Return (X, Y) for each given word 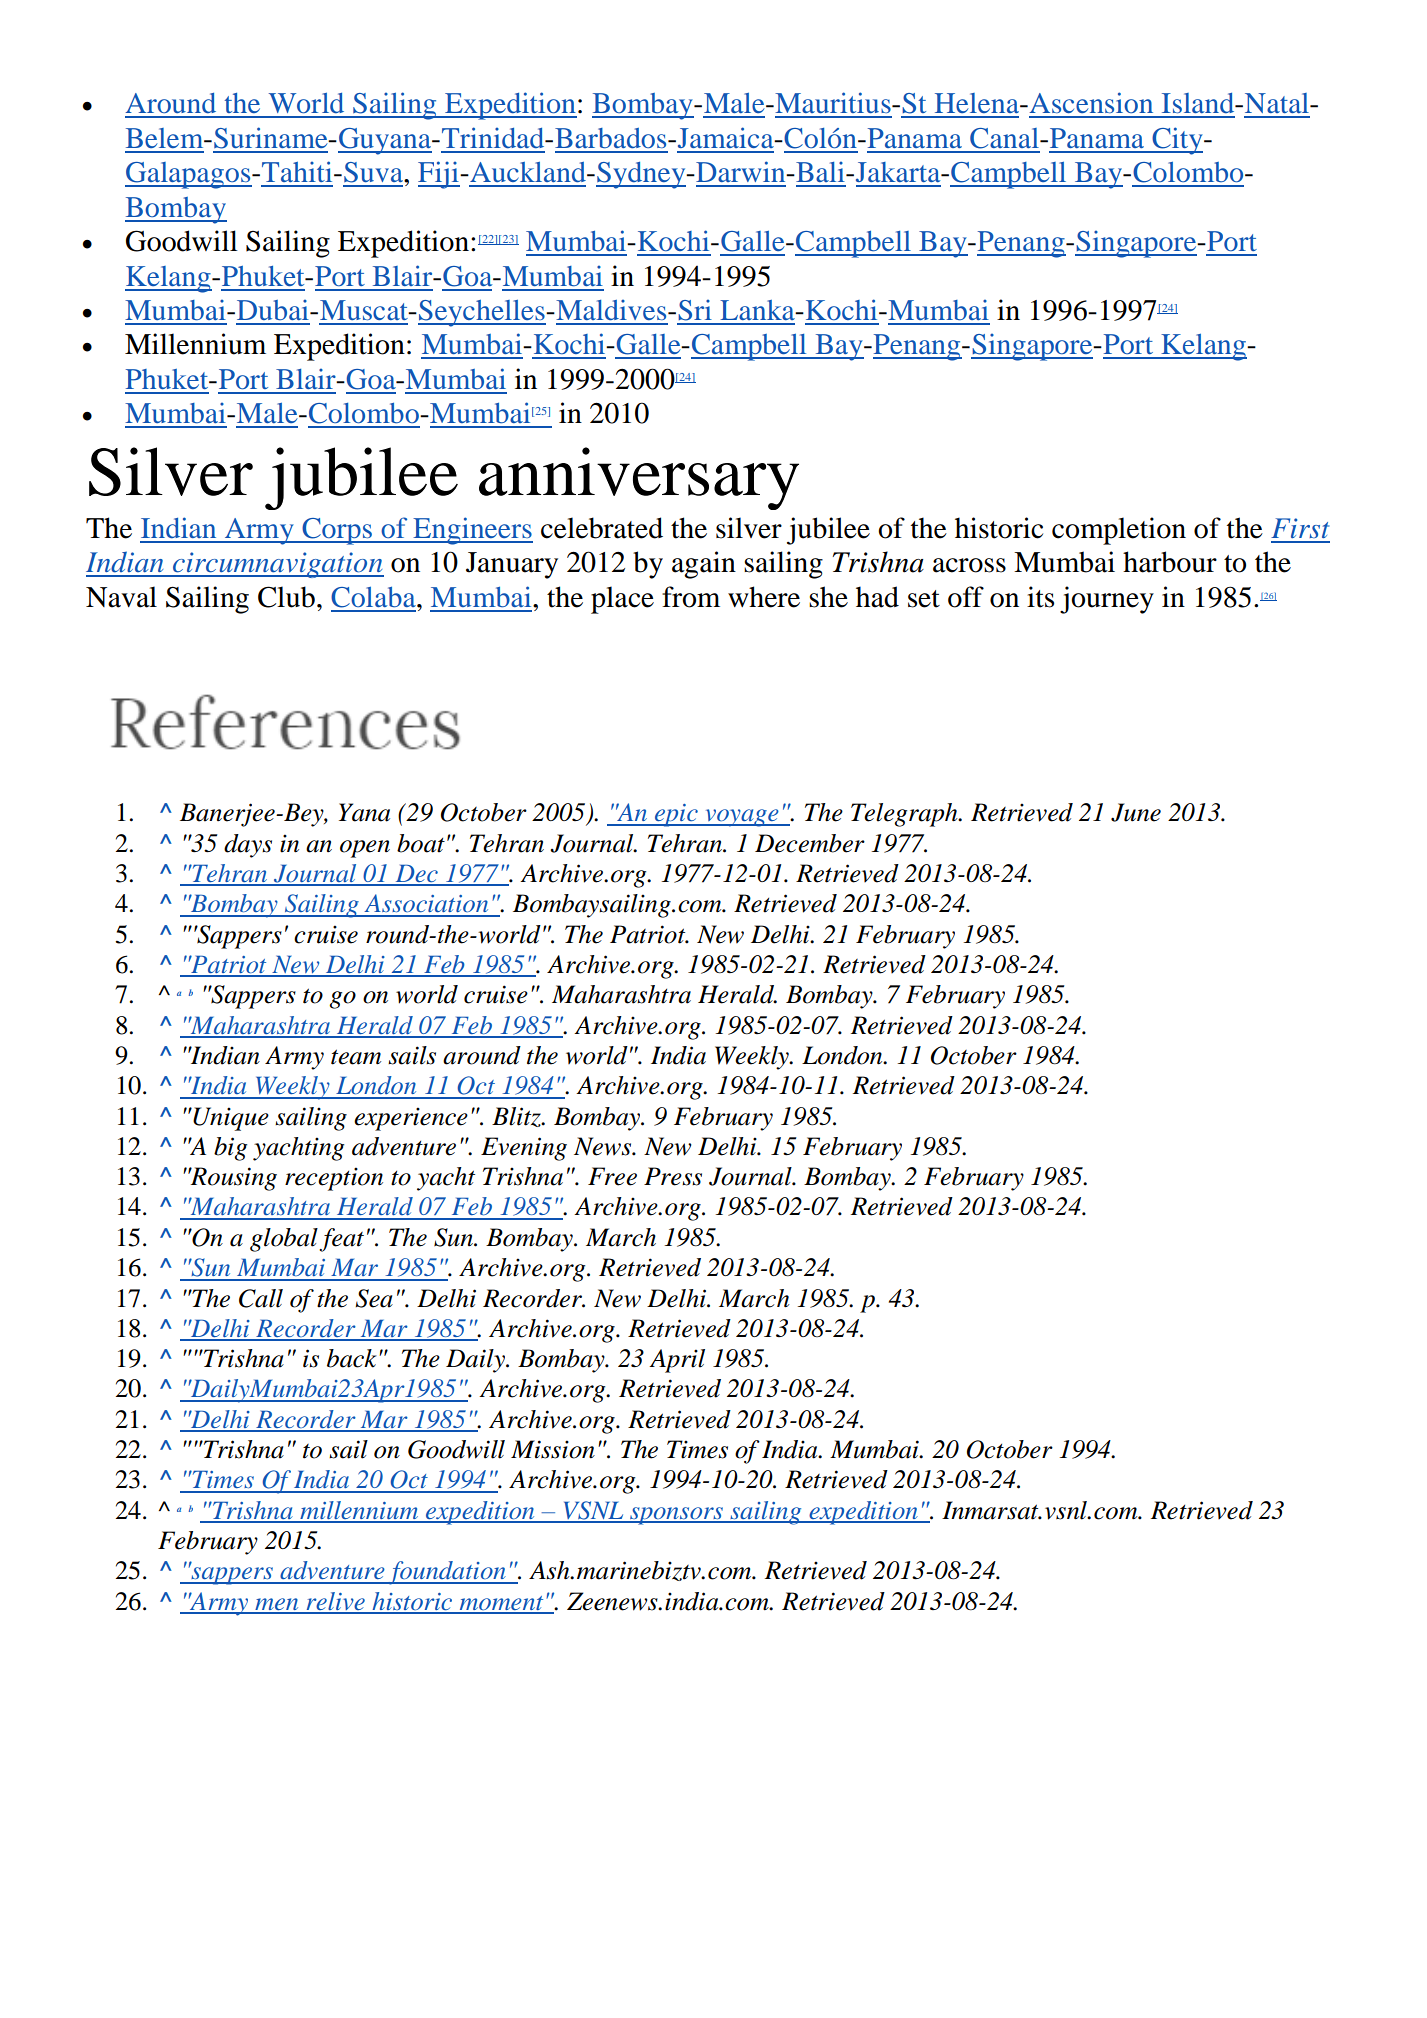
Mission (553, 1449)
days (248, 846)
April (677, 1361)
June (1136, 812)
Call (261, 1298)
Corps (337, 531)
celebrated (602, 528)
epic (676, 815)
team (356, 1057)
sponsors (676, 1516)
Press (673, 1176)
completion (1119, 531)
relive (335, 1602)
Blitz (517, 1117)
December (810, 843)
